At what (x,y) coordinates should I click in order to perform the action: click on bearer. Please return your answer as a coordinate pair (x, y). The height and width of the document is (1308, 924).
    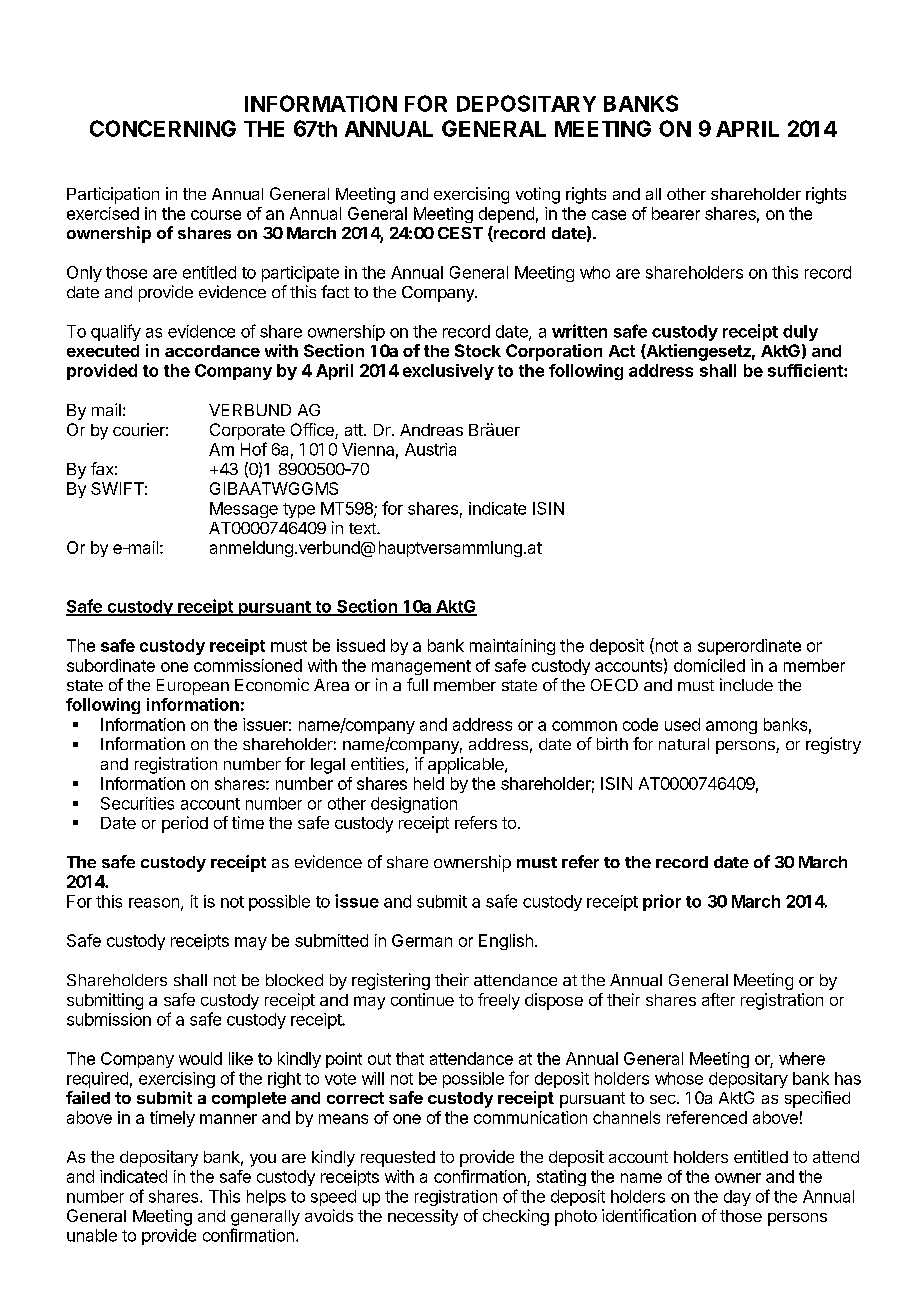
    Looking at the image, I should click on (676, 213).
